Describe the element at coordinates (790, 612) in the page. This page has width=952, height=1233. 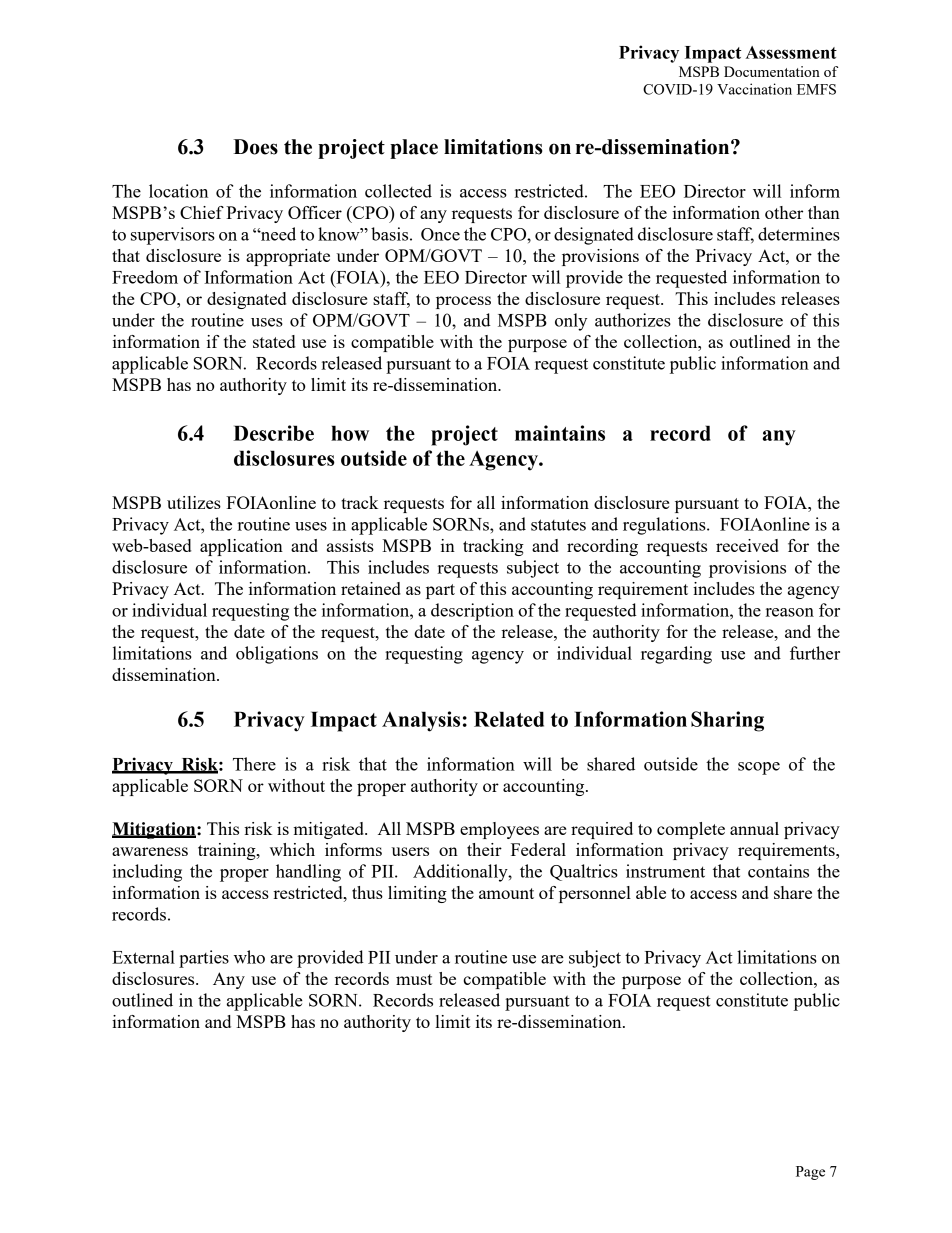
I see `reason` at that location.
